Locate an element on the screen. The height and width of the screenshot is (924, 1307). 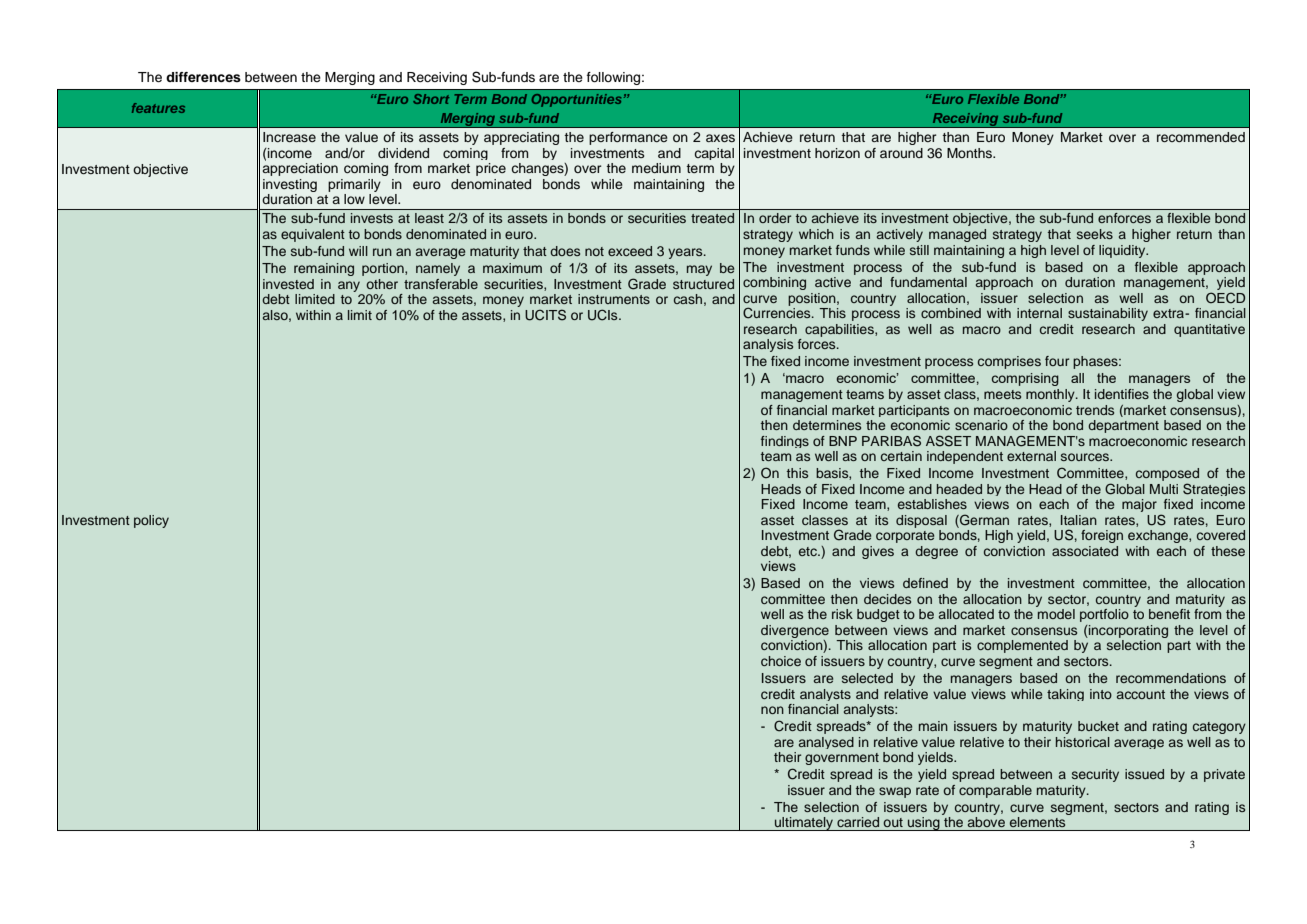
associated is located at coordinates (1085, 551).
